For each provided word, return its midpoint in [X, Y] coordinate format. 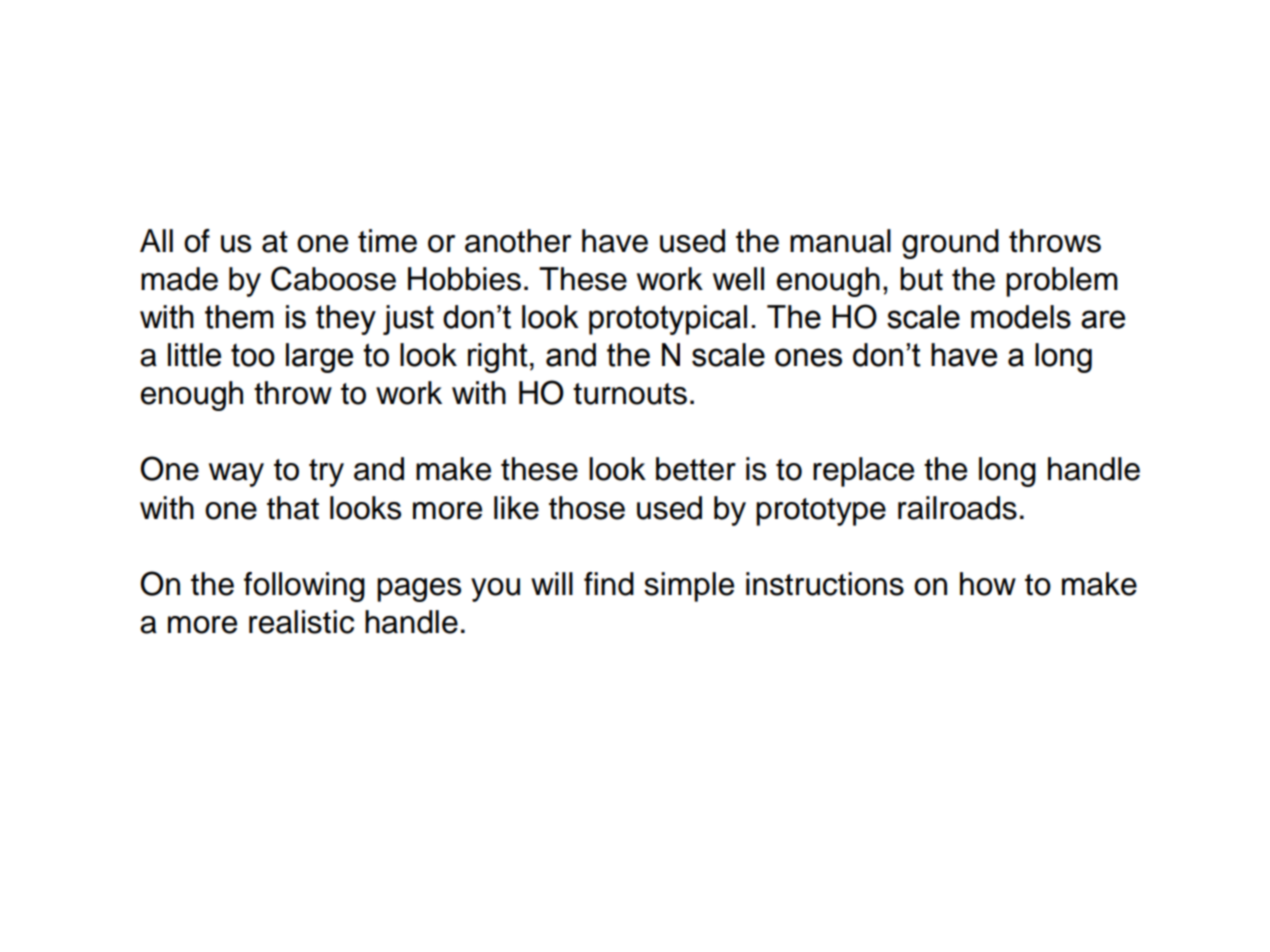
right [498, 358]
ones [808, 357]
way [236, 475]
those [587, 508]
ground [950, 244]
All [156, 240]
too [253, 355]
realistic [301, 622]
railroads [957, 508]
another [518, 241]
